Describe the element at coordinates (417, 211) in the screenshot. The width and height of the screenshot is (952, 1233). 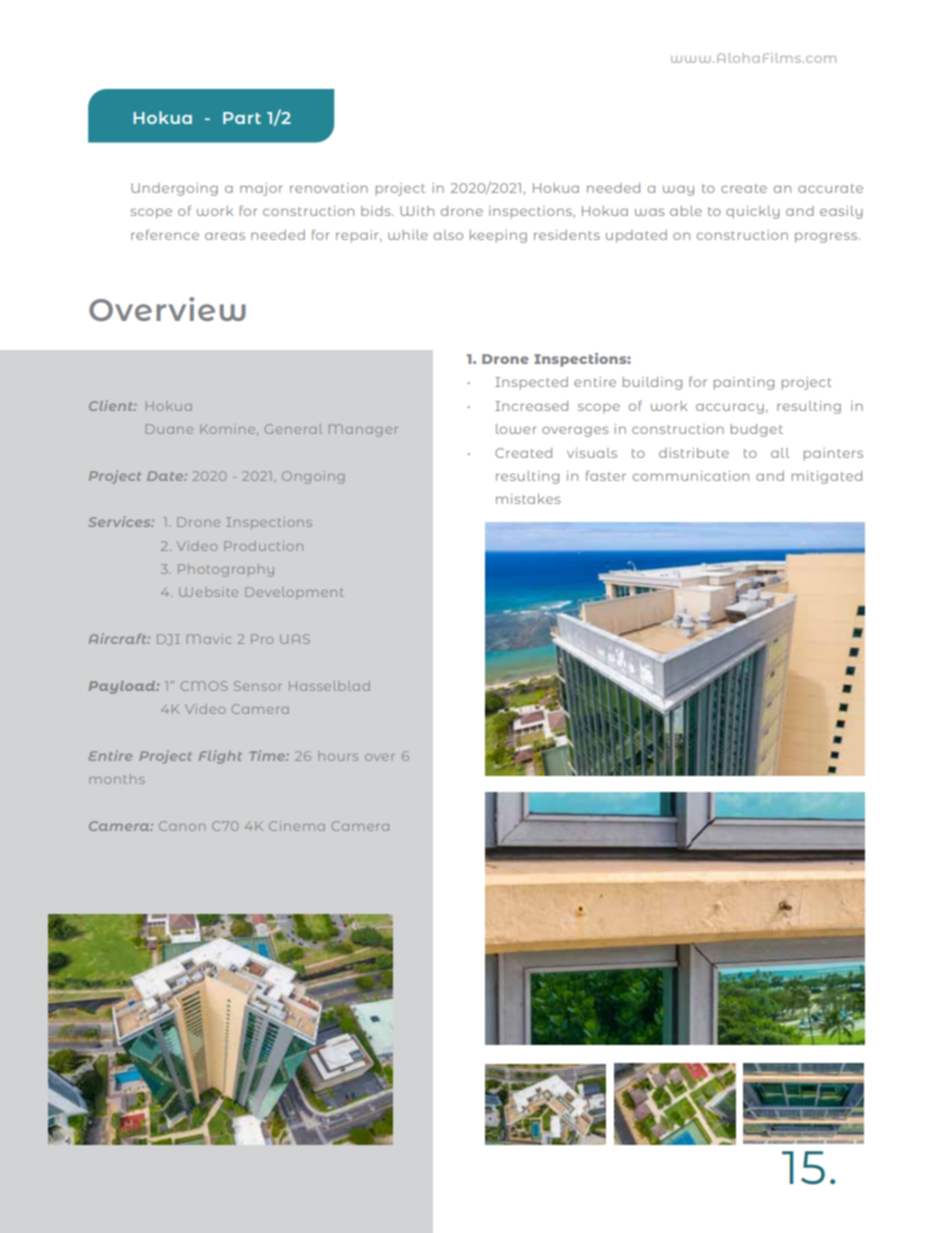
I see `With` at that location.
